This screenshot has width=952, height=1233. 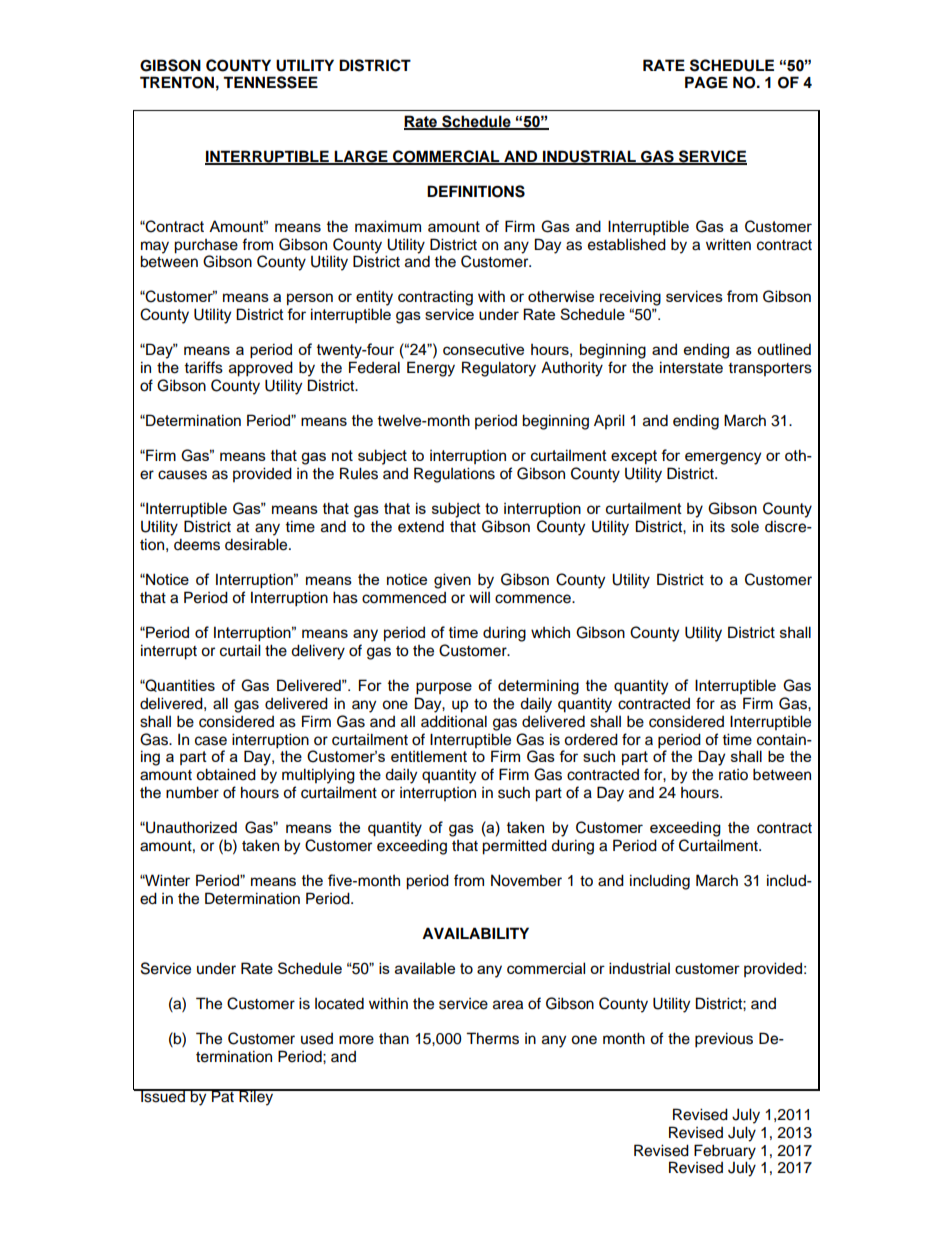 I want to click on obtained, so click(x=226, y=774).
